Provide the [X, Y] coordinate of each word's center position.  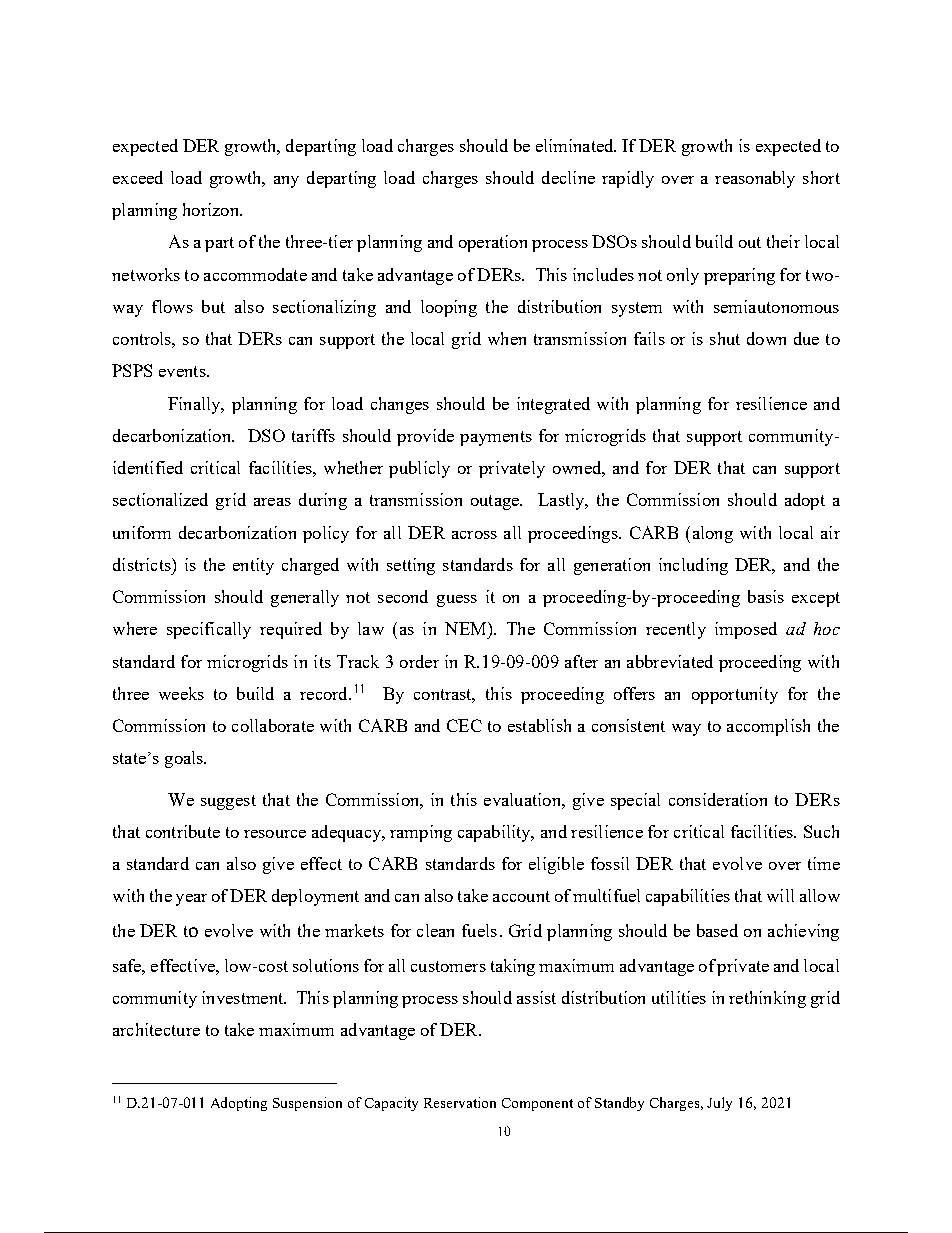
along [713, 534]
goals [185, 759]
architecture [156, 1029]
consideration [718, 799]
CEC [464, 725]
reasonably [755, 179]
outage [496, 502]
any [286, 182]
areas [272, 502]
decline [568, 177]
